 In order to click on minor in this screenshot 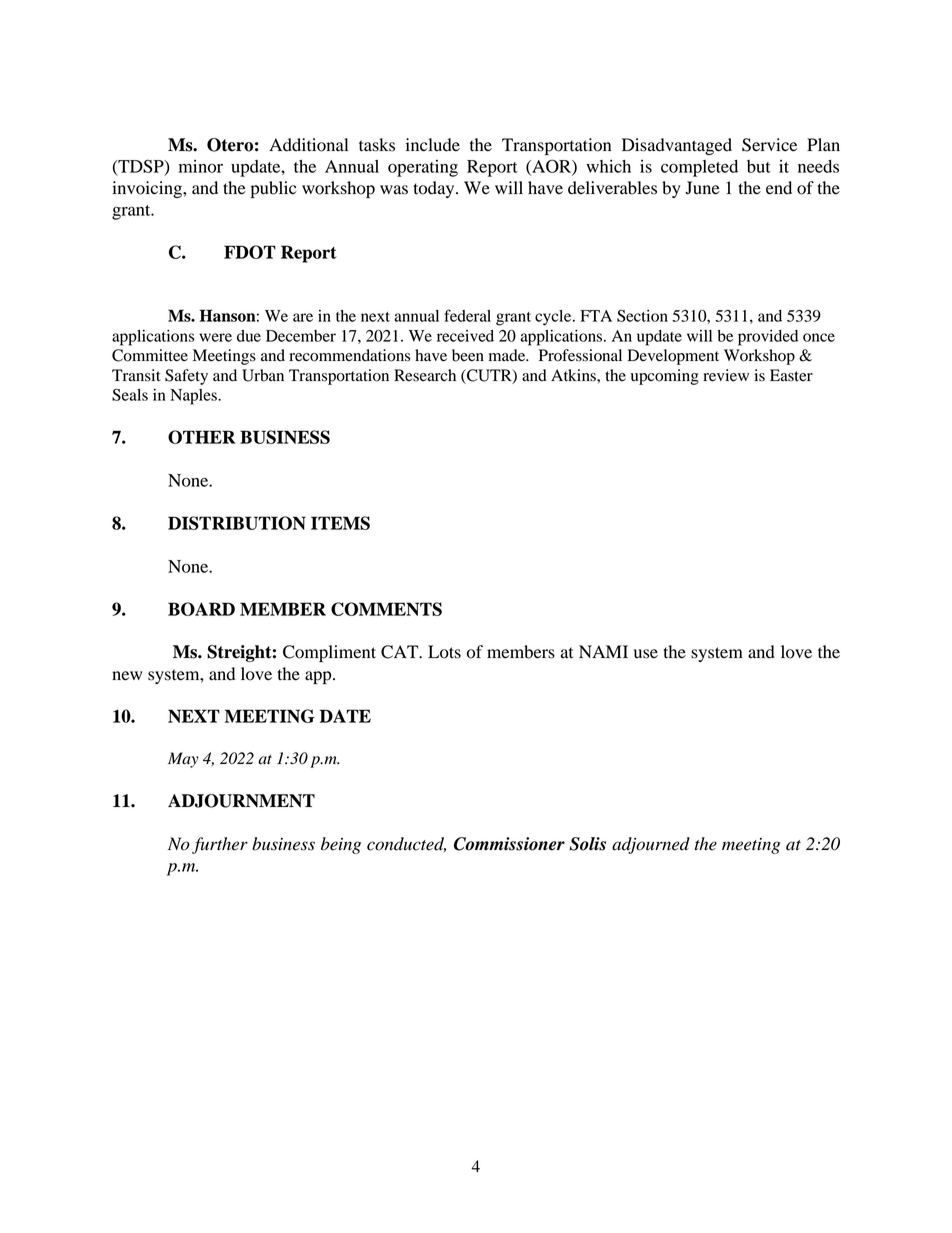, I will do `click(201, 166)`.
